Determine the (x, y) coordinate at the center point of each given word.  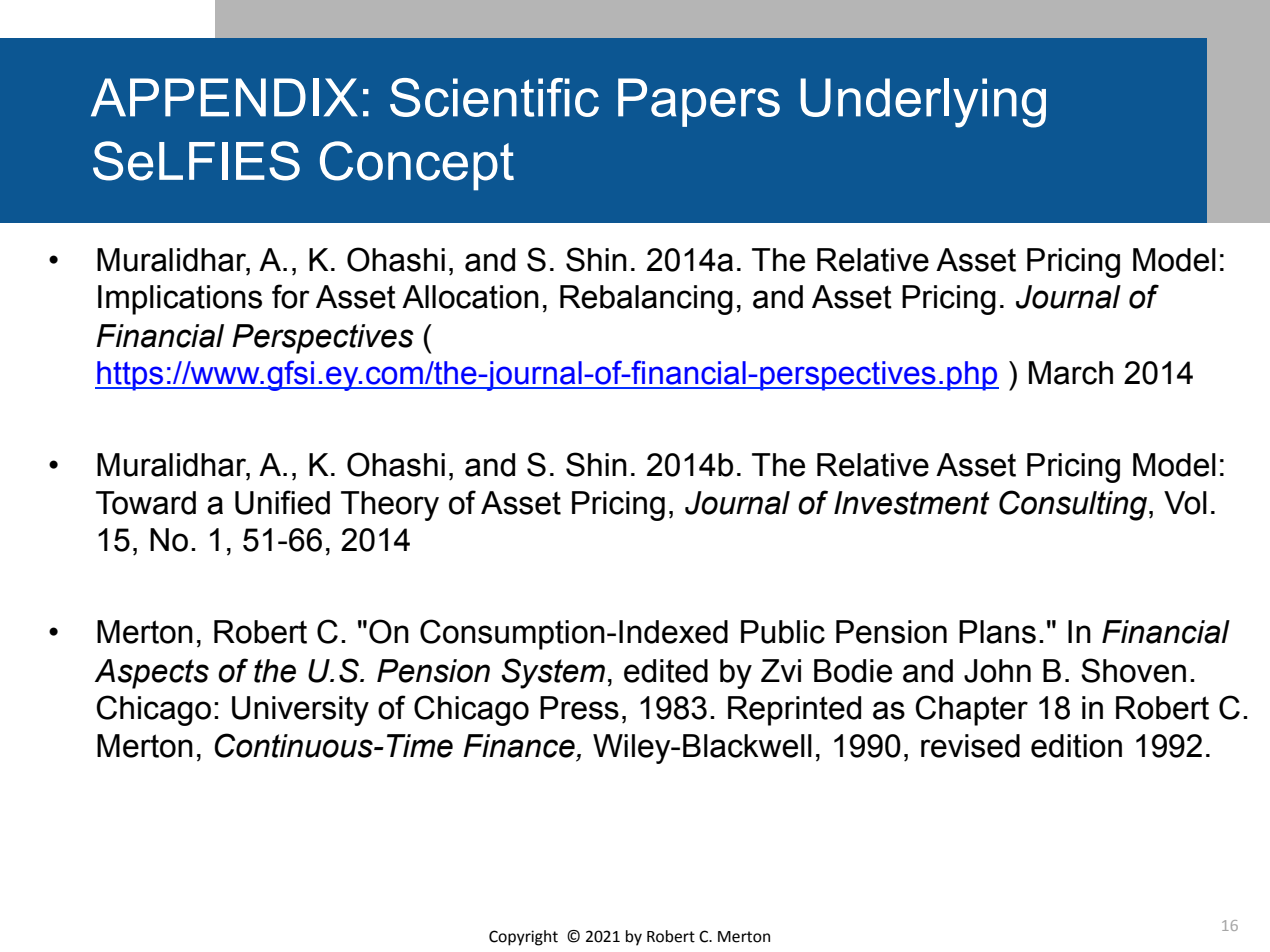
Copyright (523, 938)
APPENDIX (224, 97)
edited (666, 671)
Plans (997, 632)
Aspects (152, 674)
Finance (519, 746)
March (1071, 373)
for (291, 296)
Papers (699, 102)
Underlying (923, 103)
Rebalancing (646, 300)
